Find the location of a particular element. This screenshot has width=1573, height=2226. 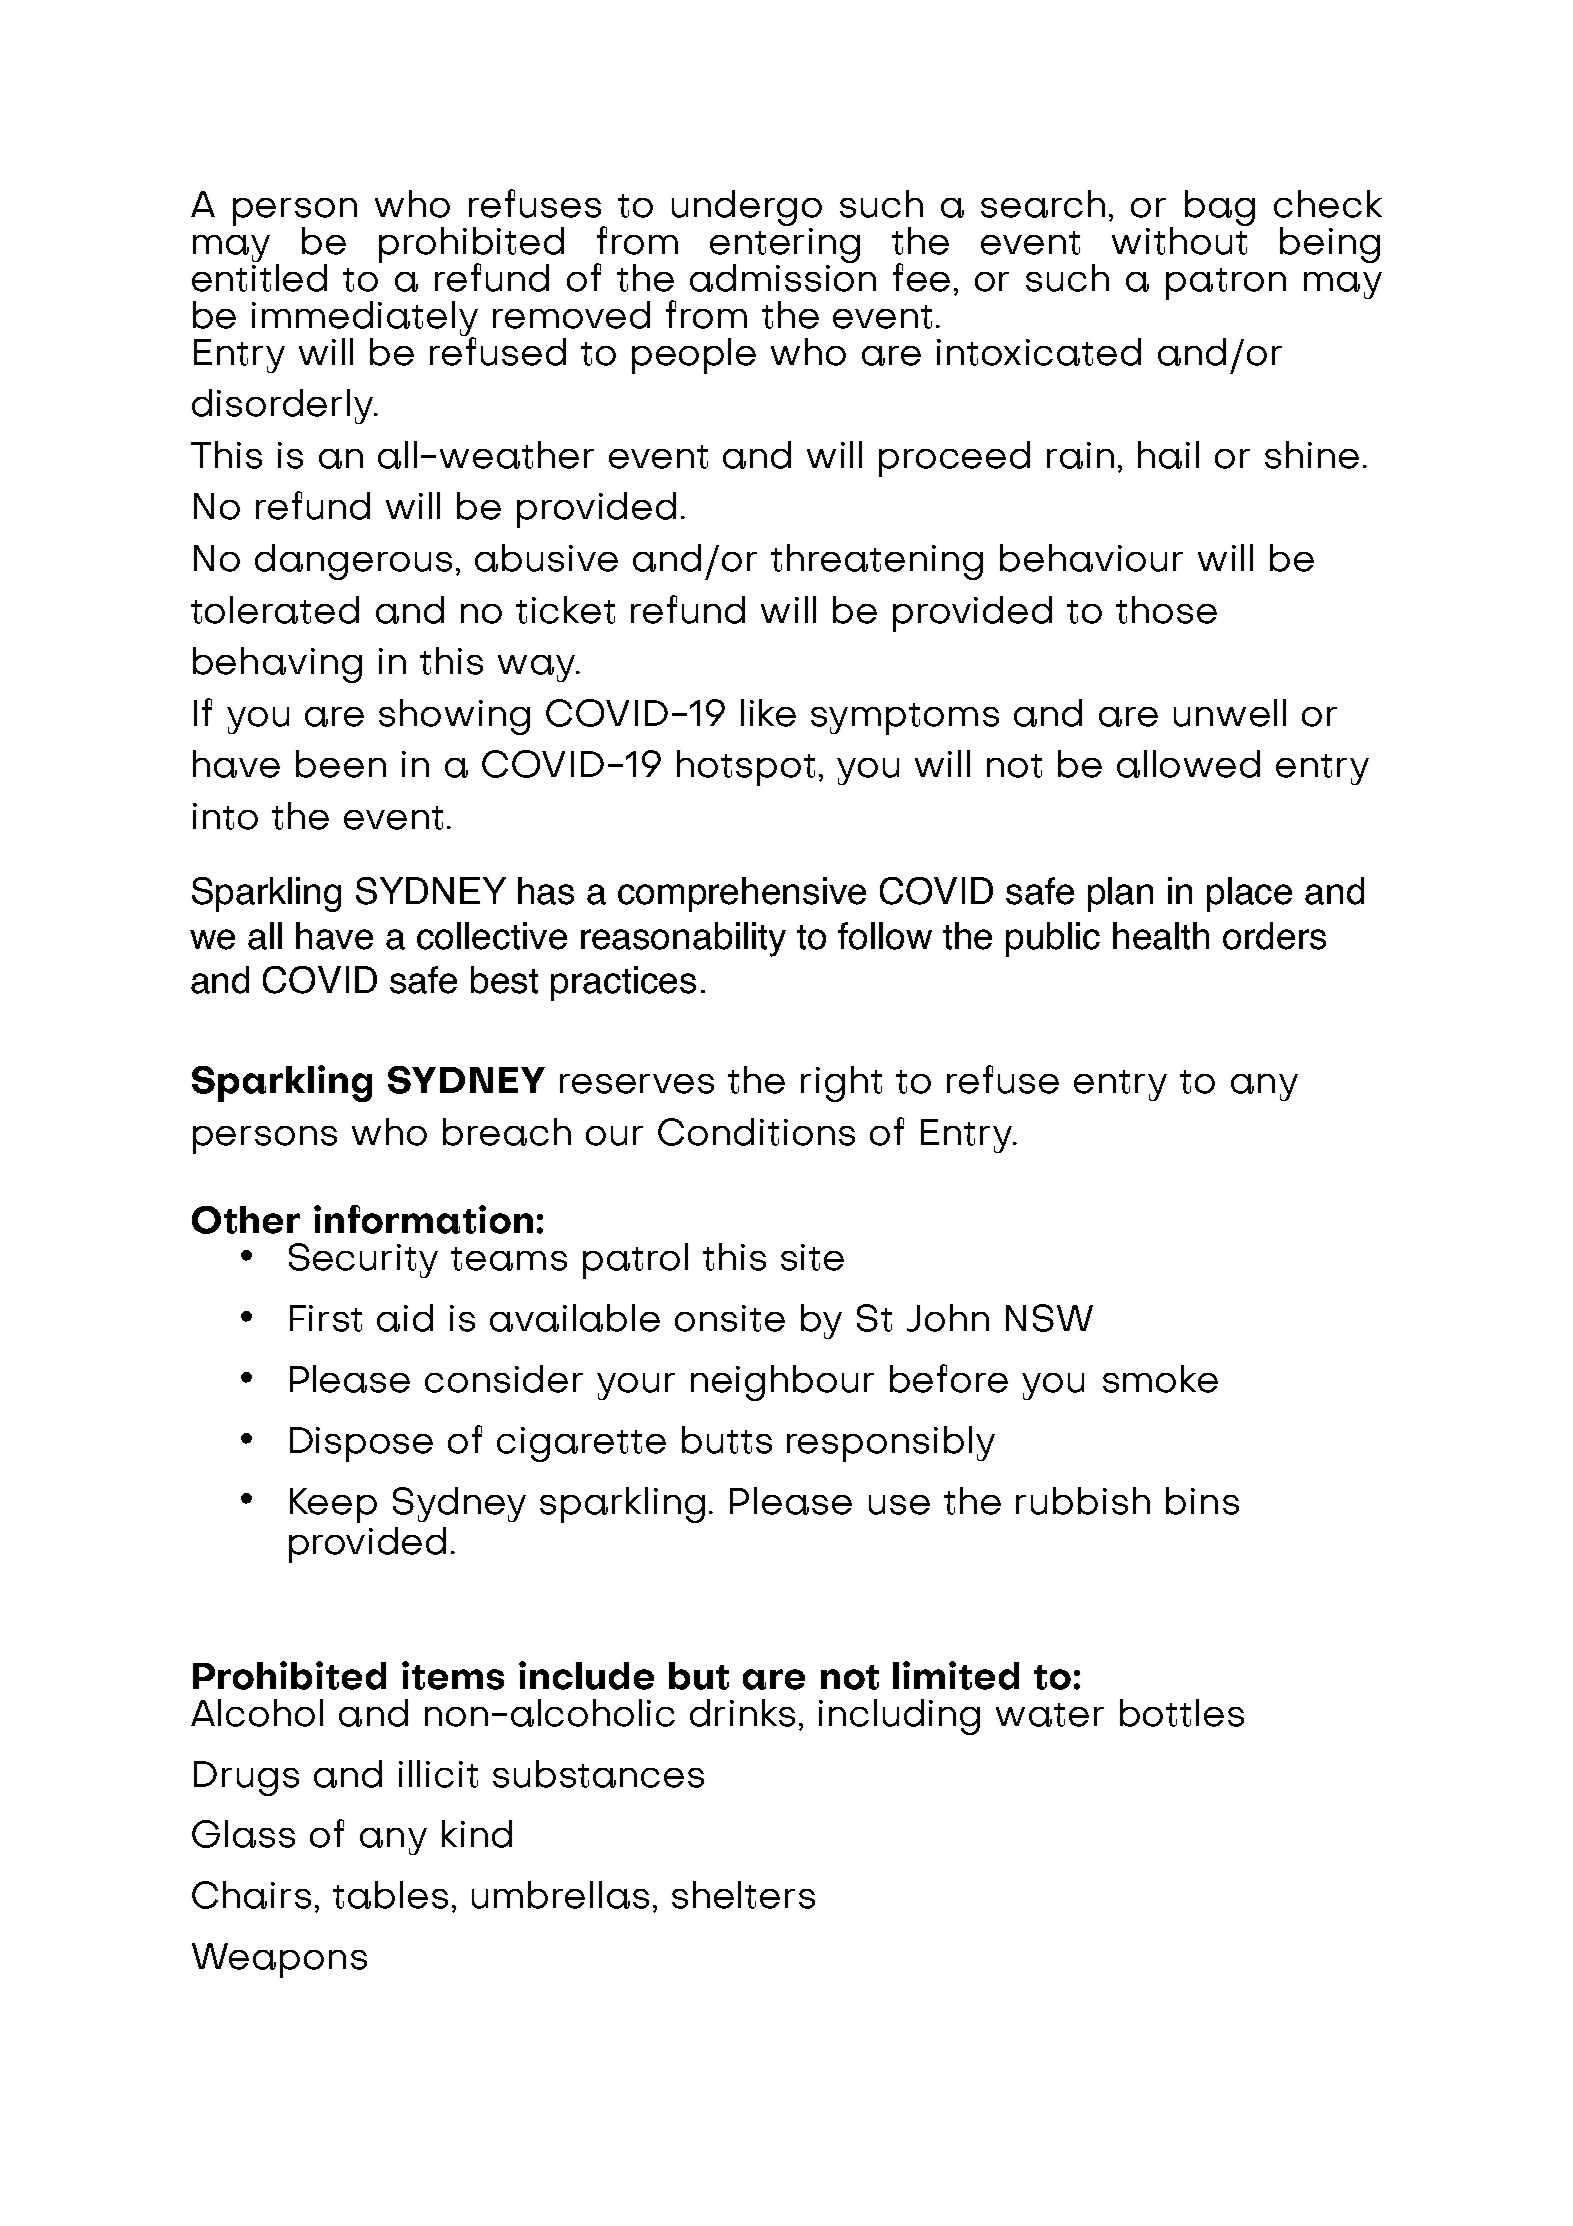

shelters is located at coordinates (743, 1895).
